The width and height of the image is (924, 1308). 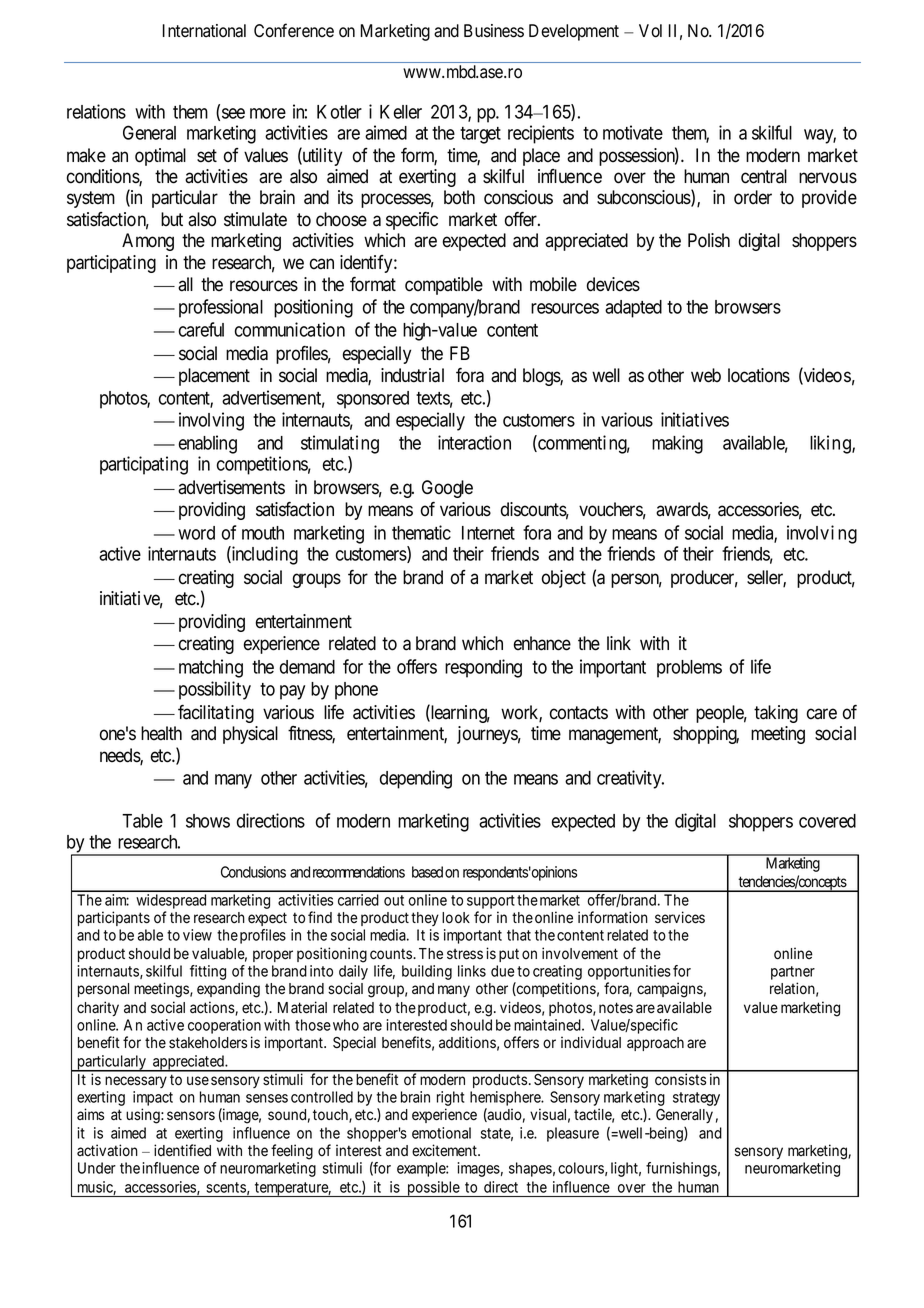 I want to click on view, so click(x=197, y=935).
